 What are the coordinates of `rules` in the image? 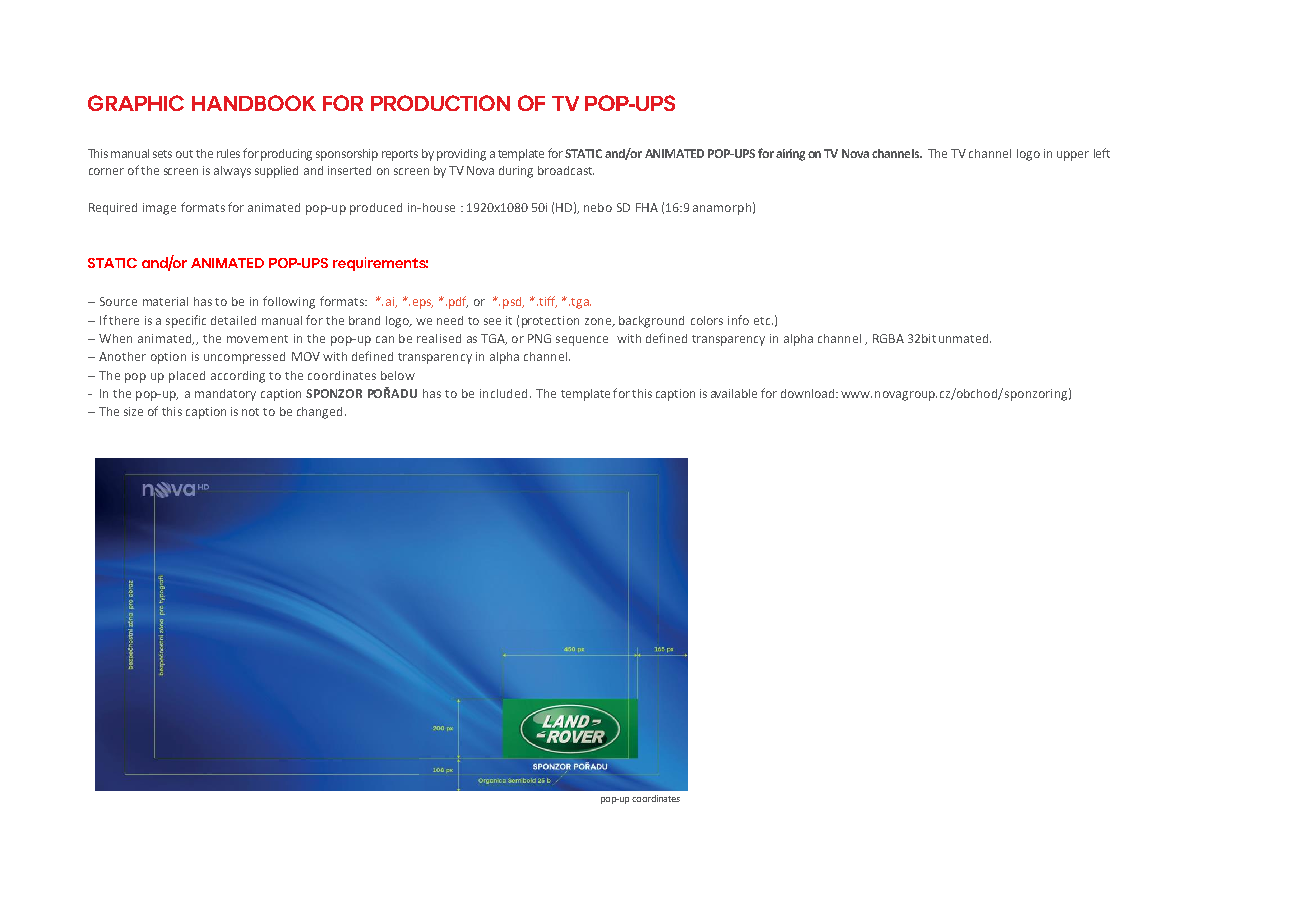 It's located at (228, 153).
